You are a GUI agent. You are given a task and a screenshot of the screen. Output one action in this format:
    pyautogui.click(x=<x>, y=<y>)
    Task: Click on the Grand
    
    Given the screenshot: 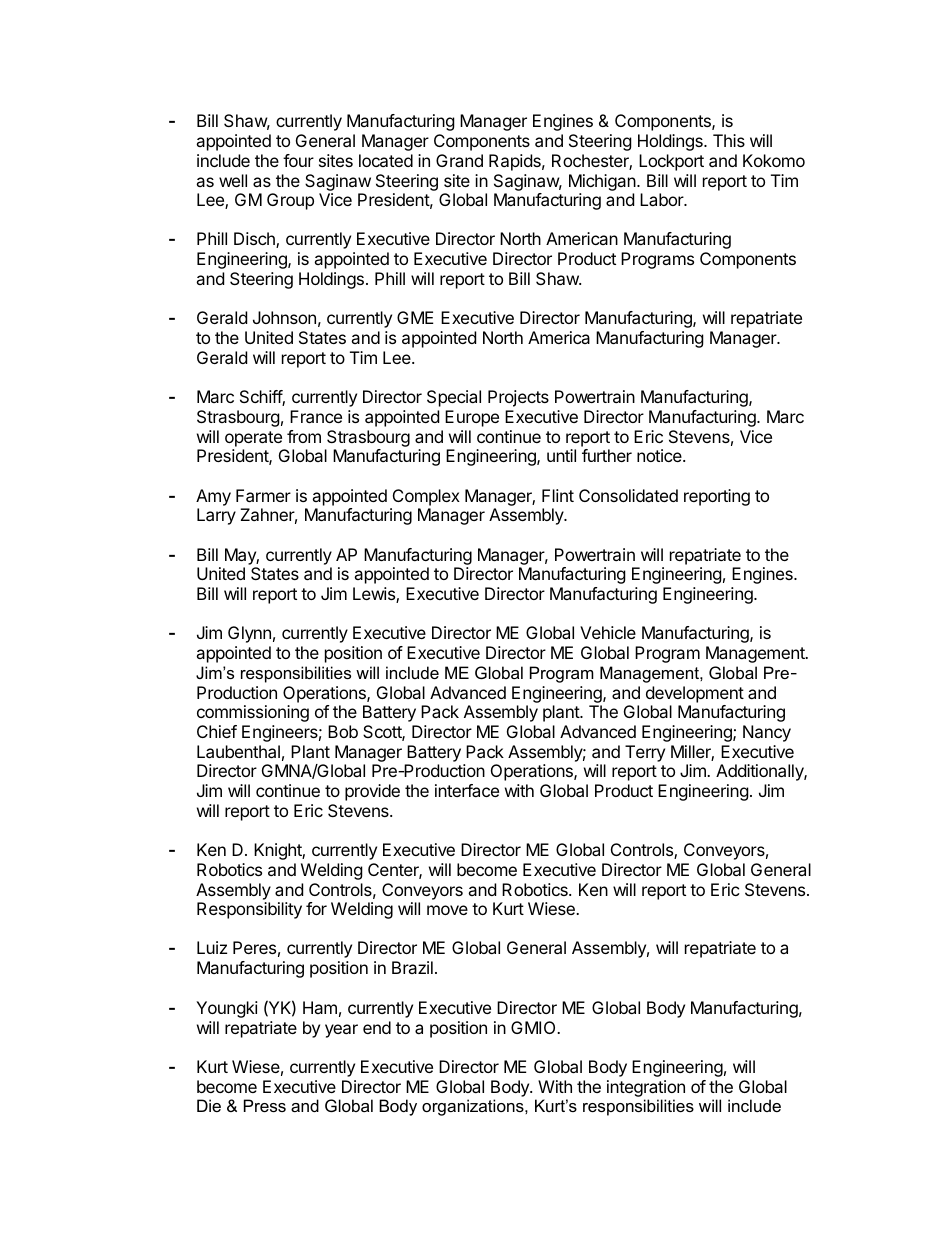 What is the action you would take?
    pyautogui.click(x=459, y=160)
